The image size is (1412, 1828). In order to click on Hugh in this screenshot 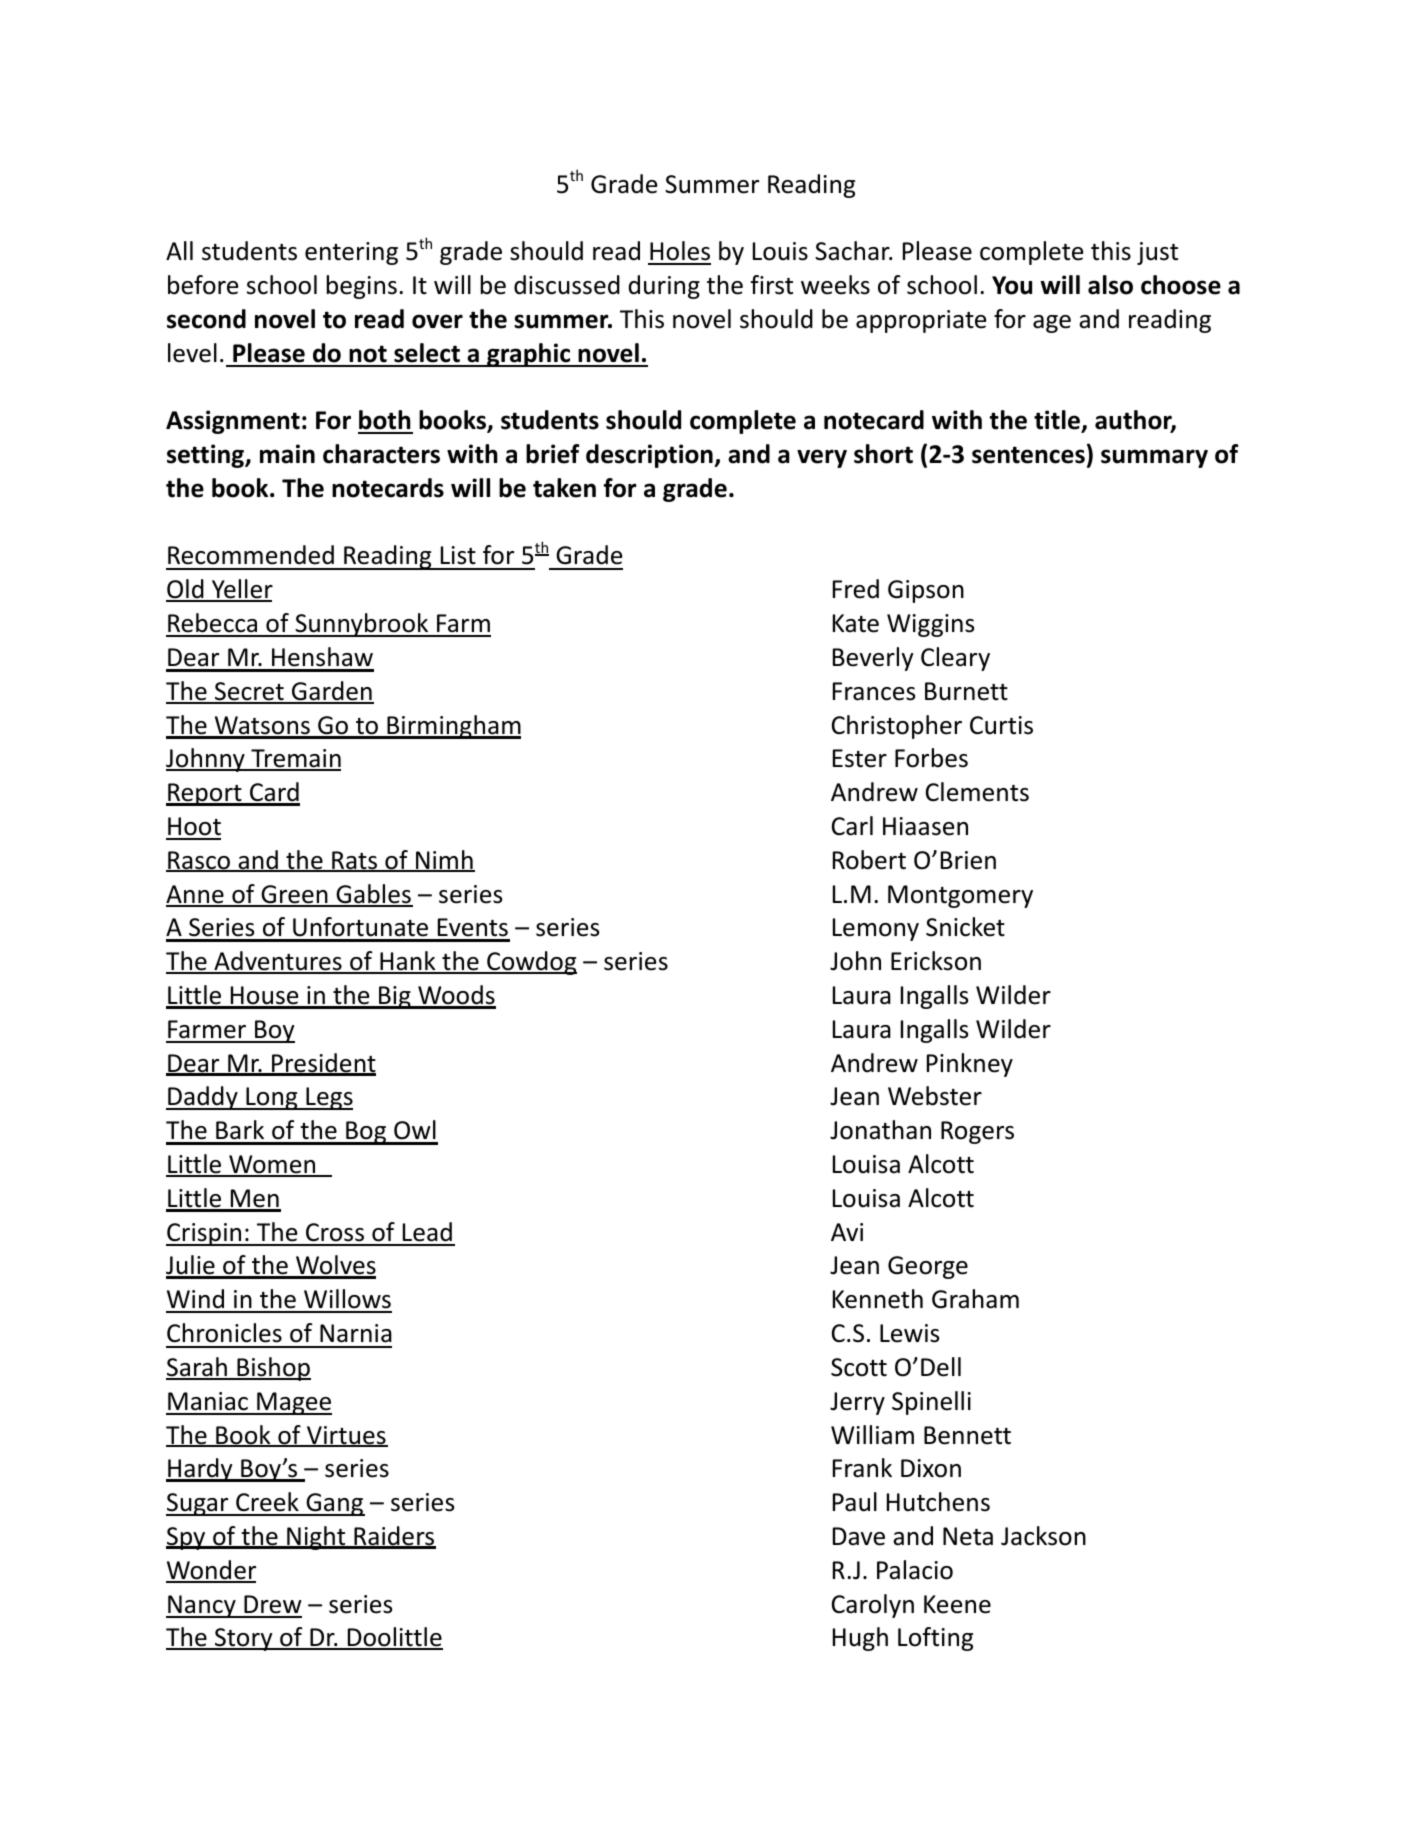, I will do `click(860, 1639)`.
